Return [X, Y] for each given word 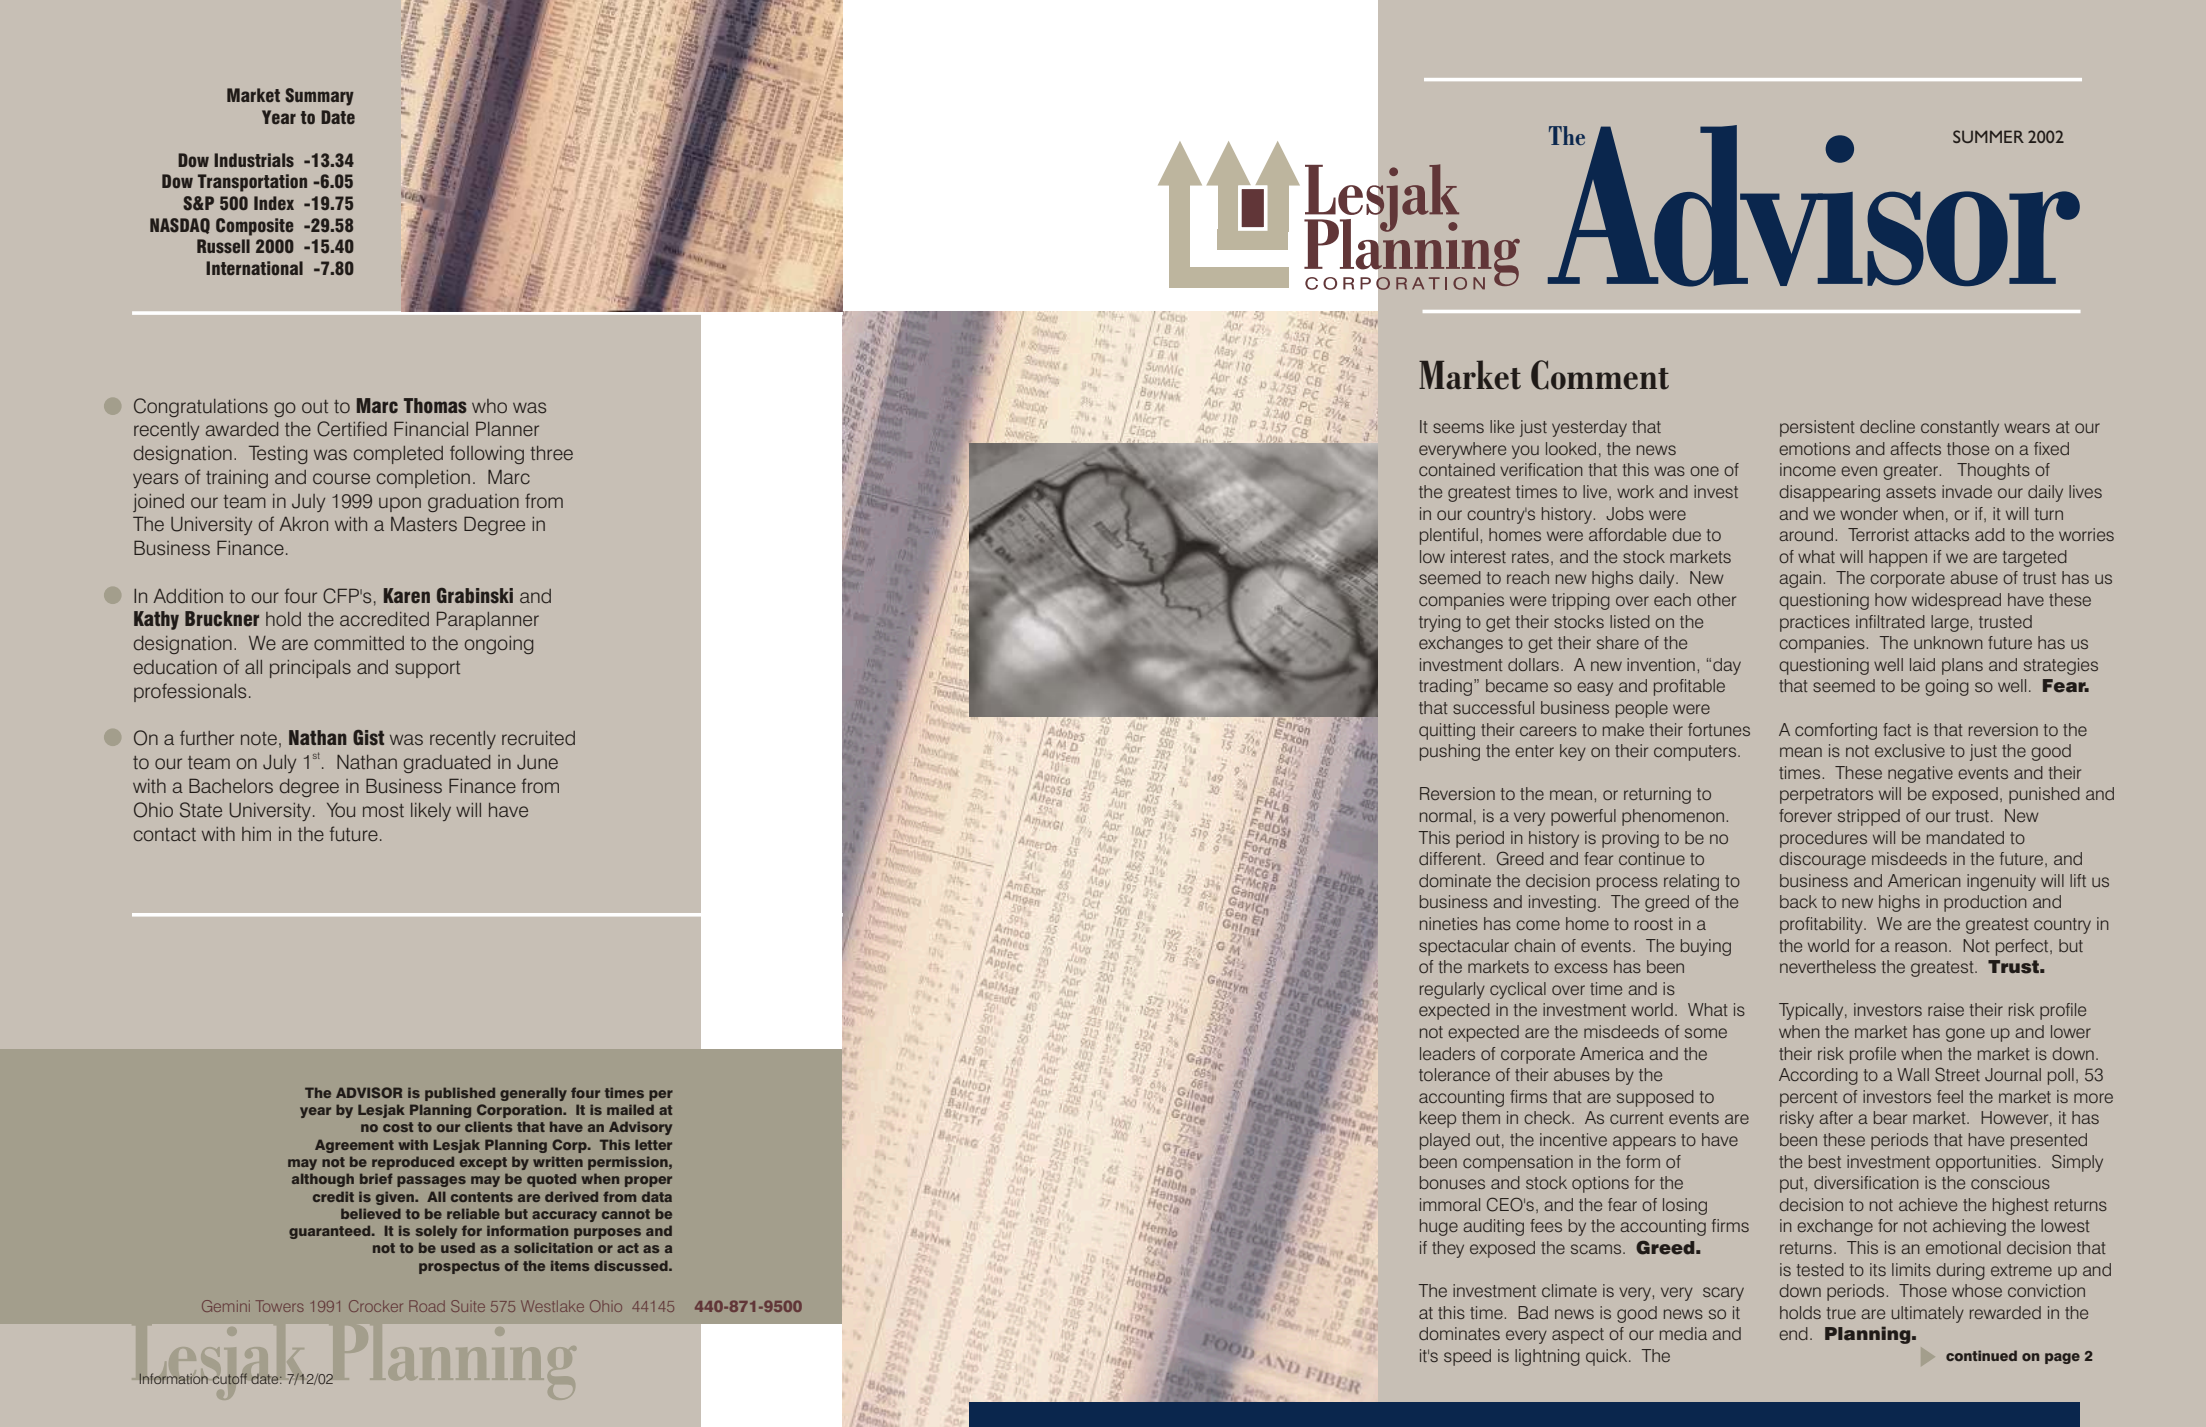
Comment [1600, 375]
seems [1458, 428]
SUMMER [1988, 136]
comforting [1836, 731]
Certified [352, 429]
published [460, 1094]
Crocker [376, 1306]
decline [1887, 426]
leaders [1447, 1053]
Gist [368, 738]
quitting [1447, 731]
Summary [319, 97]
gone [1965, 1035]
